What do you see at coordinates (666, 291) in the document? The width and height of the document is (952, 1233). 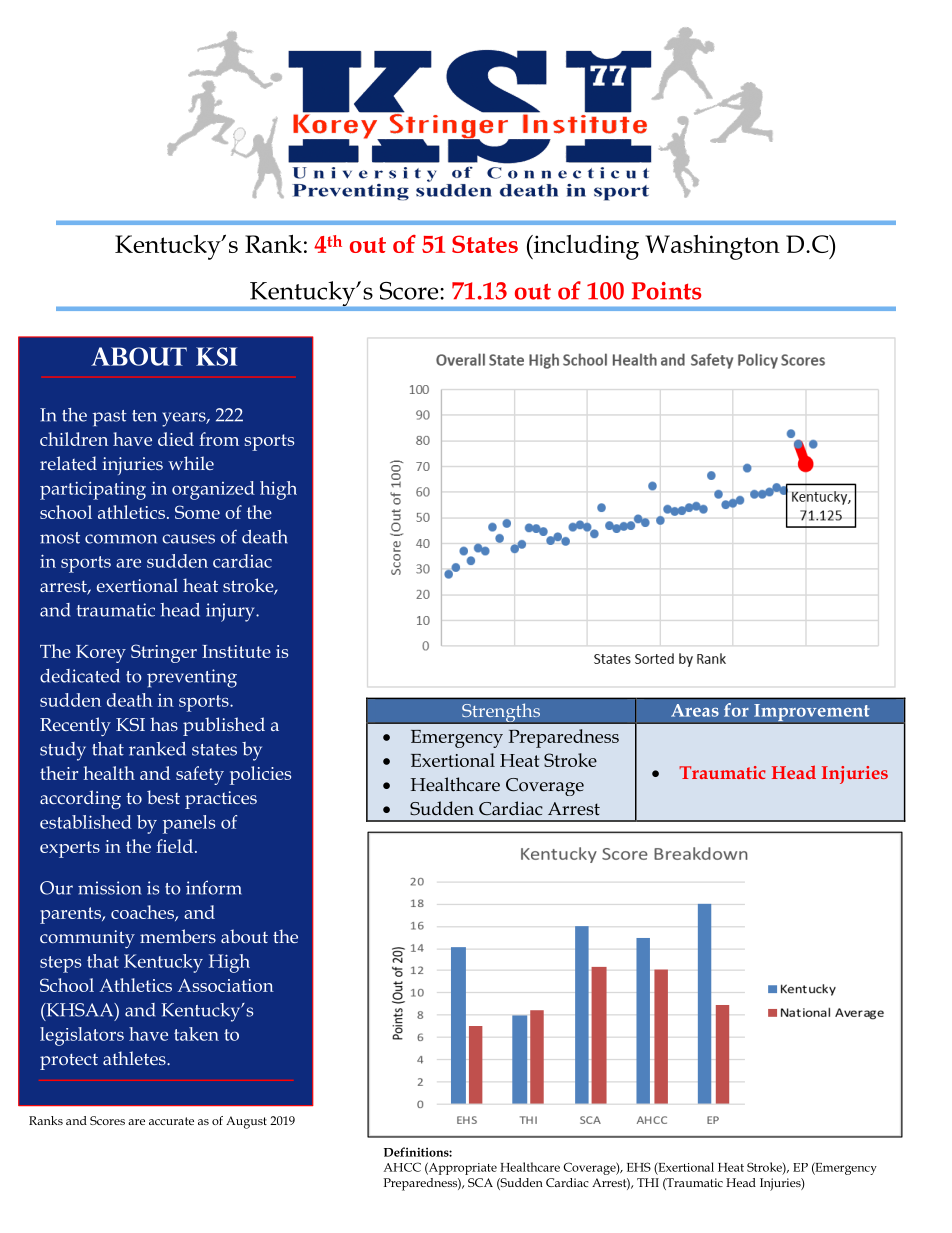 I see `Points` at bounding box center [666, 291].
